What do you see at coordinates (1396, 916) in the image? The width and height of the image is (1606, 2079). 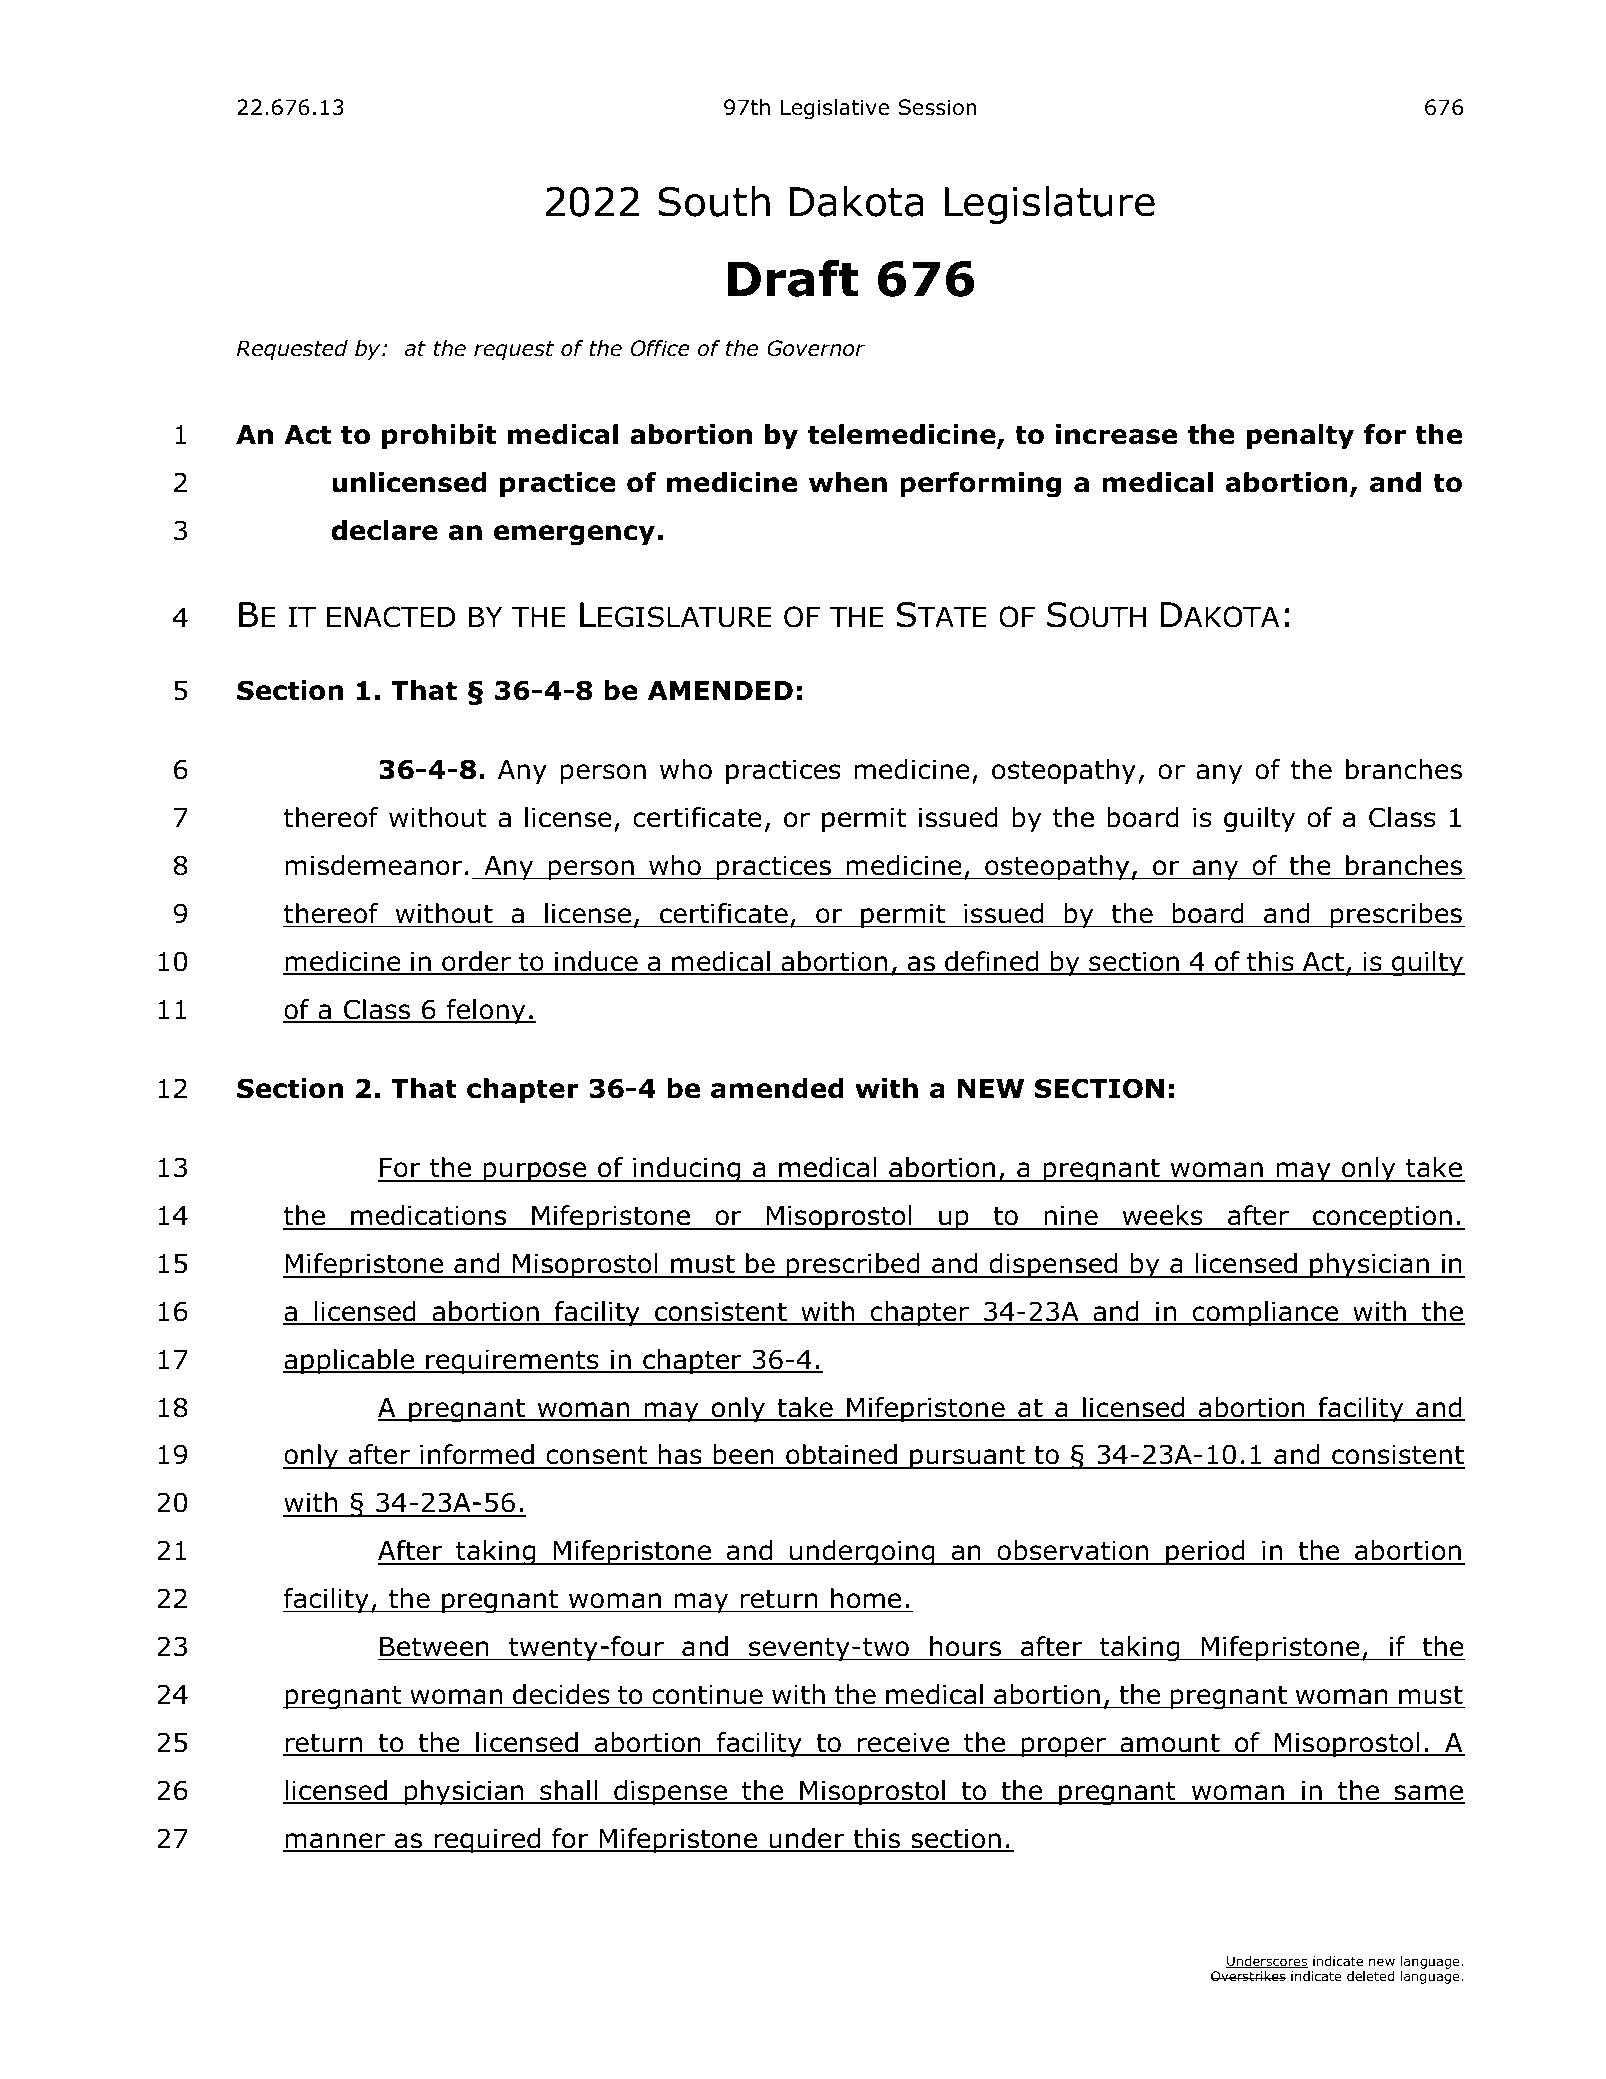 I see `prescribes` at bounding box center [1396, 916].
